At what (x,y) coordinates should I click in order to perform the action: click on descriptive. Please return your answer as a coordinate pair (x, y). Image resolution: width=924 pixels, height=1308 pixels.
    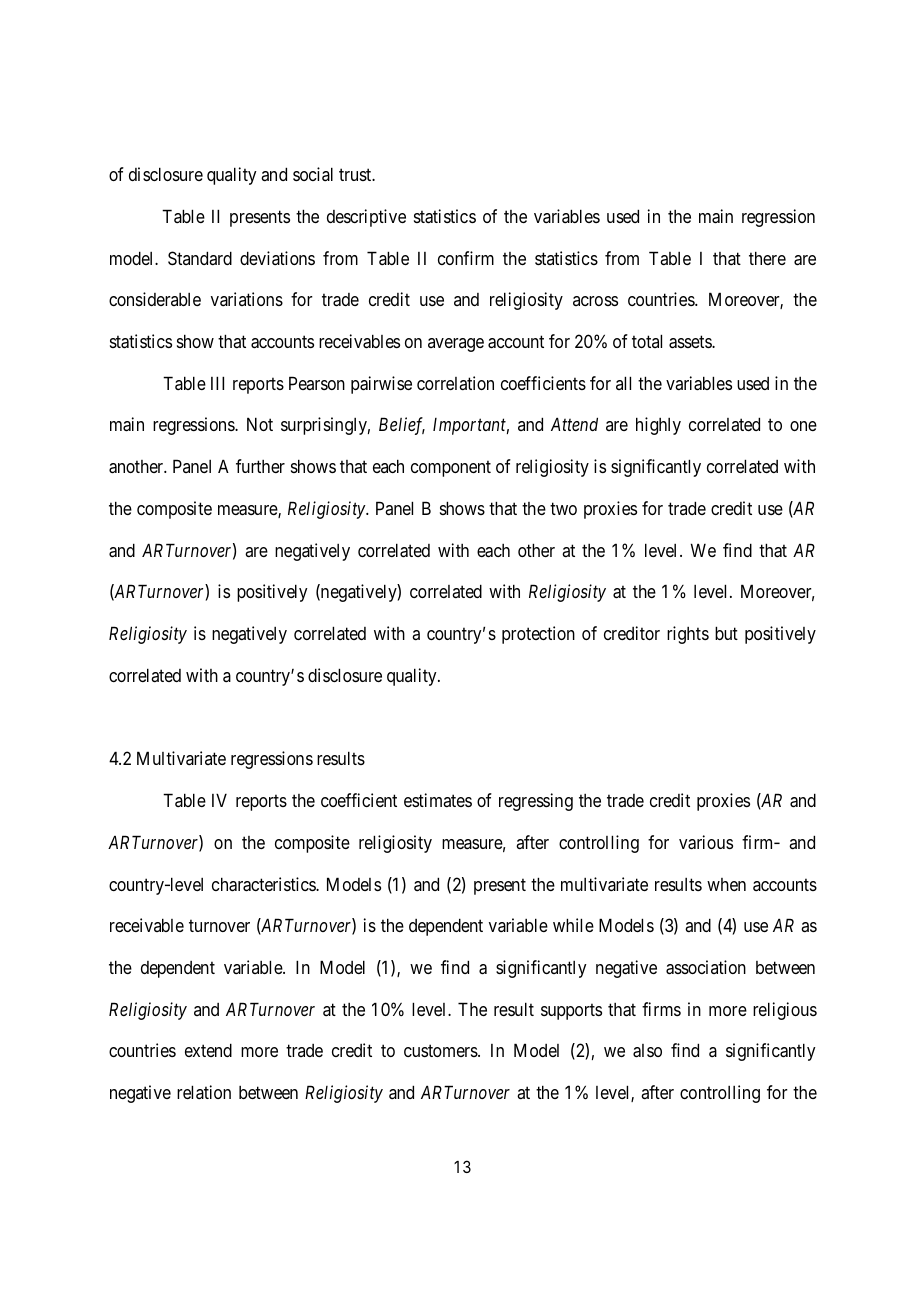
    Looking at the image, I should click on (366, 218).
